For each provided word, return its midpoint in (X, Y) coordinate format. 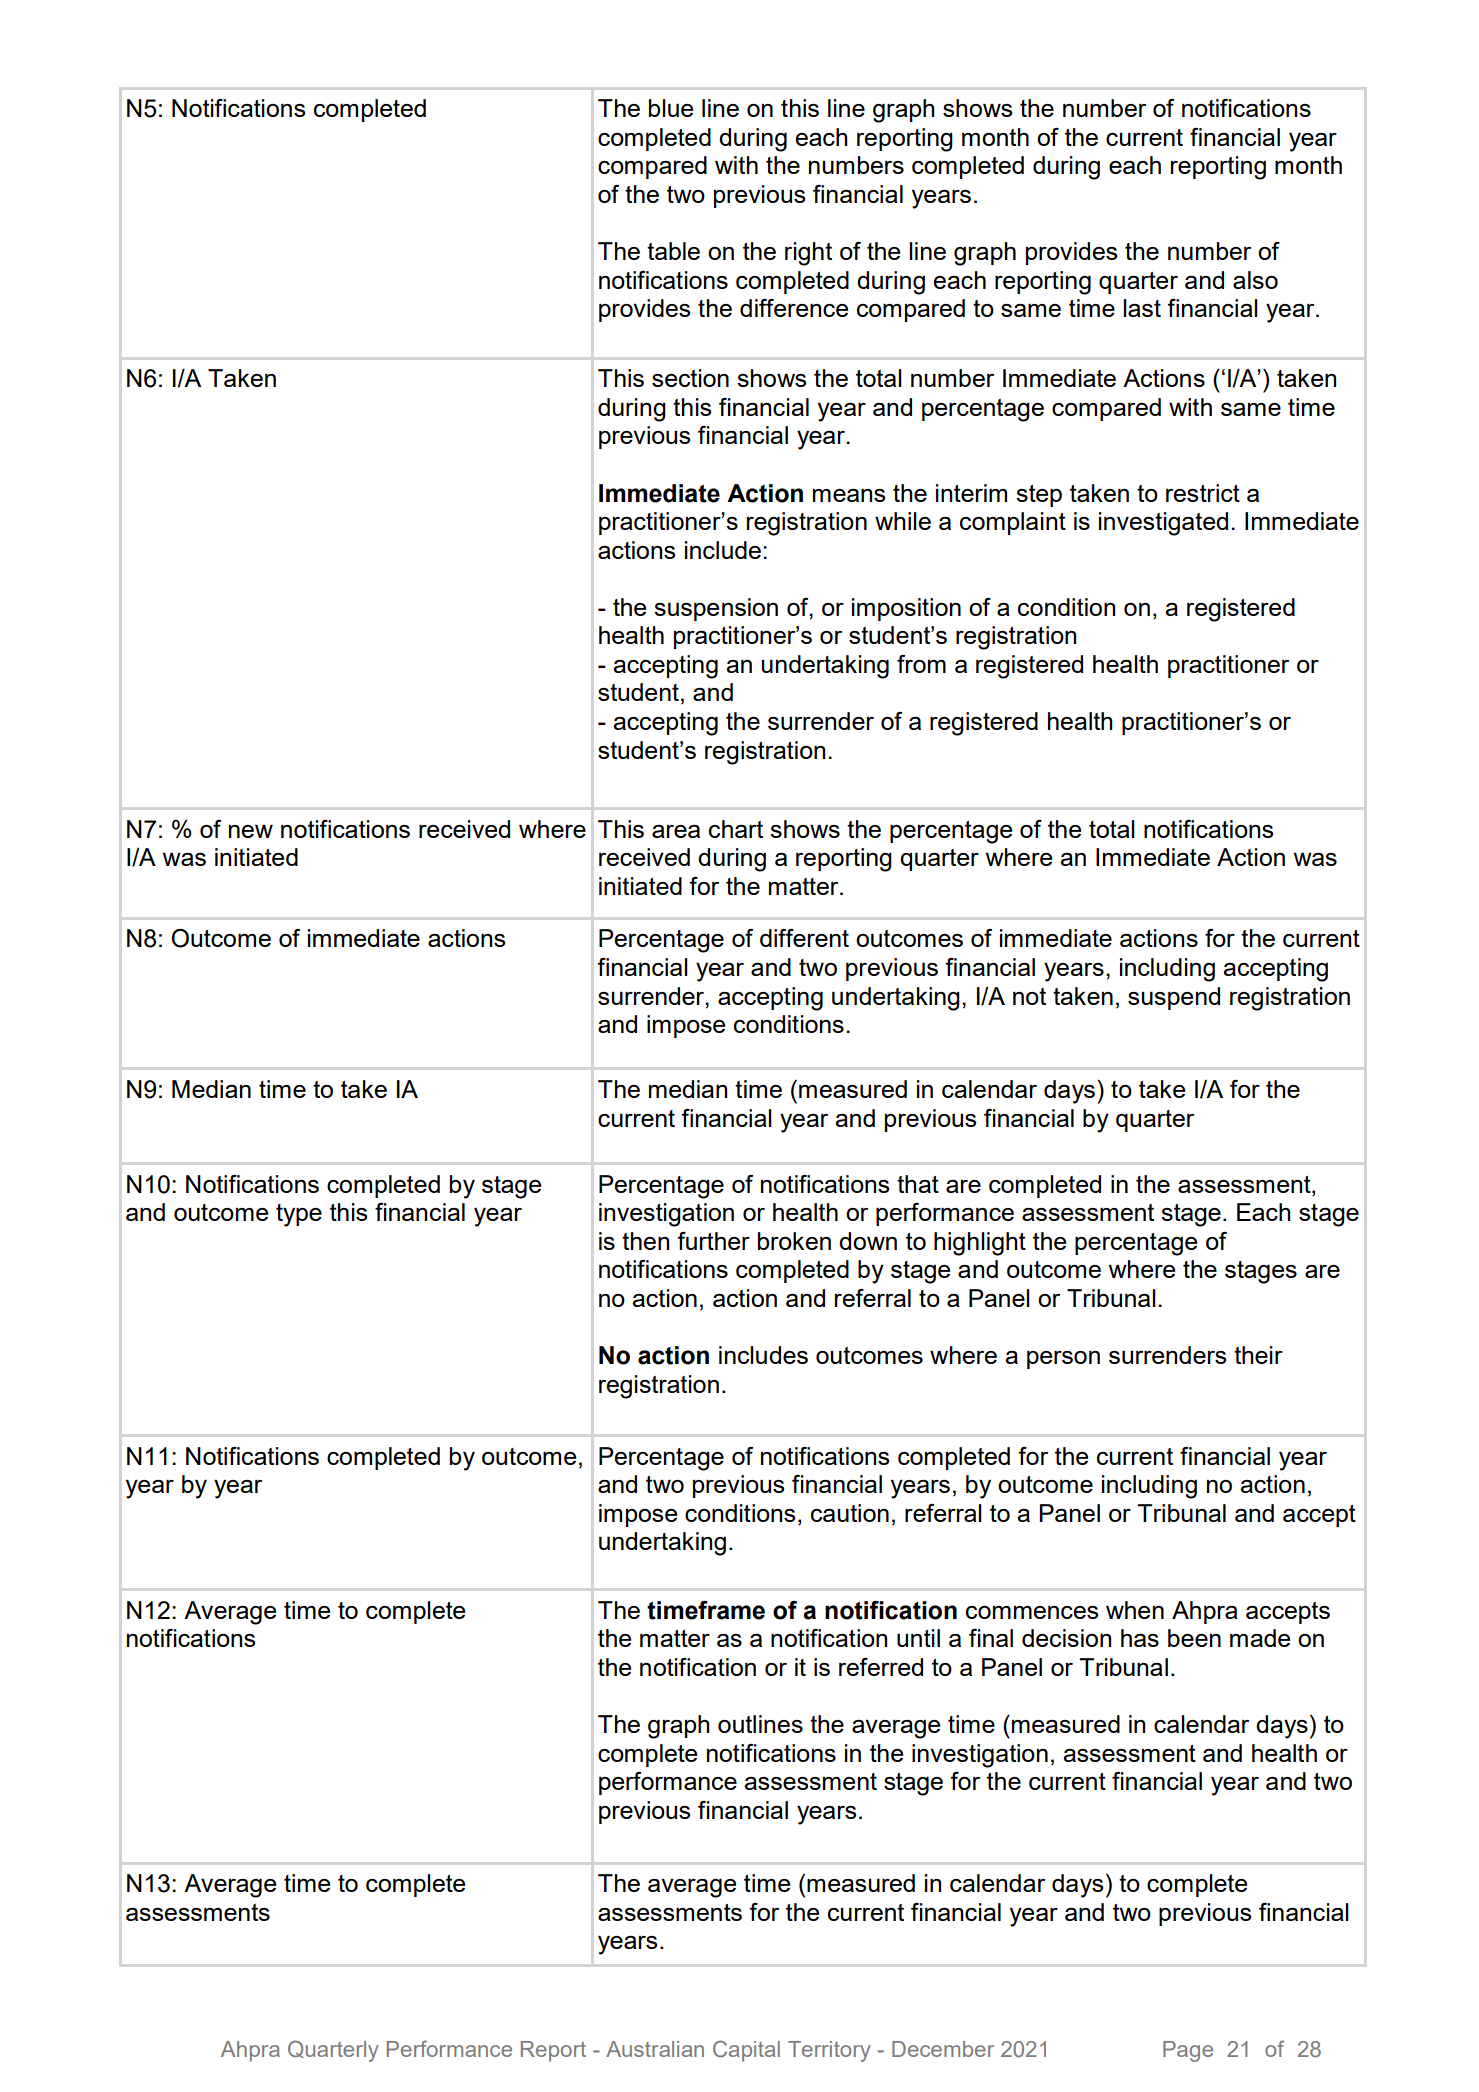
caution (850, 1513)
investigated (1163, 524)
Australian (655, 2049)
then (645, 1241)
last (1142, 308)
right (808, 254)
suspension (716, 609)
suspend (1174, 998)
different (804, 938)
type (299, 1215)
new (251, 831)
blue (671, 108)
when (1135, 1610)
